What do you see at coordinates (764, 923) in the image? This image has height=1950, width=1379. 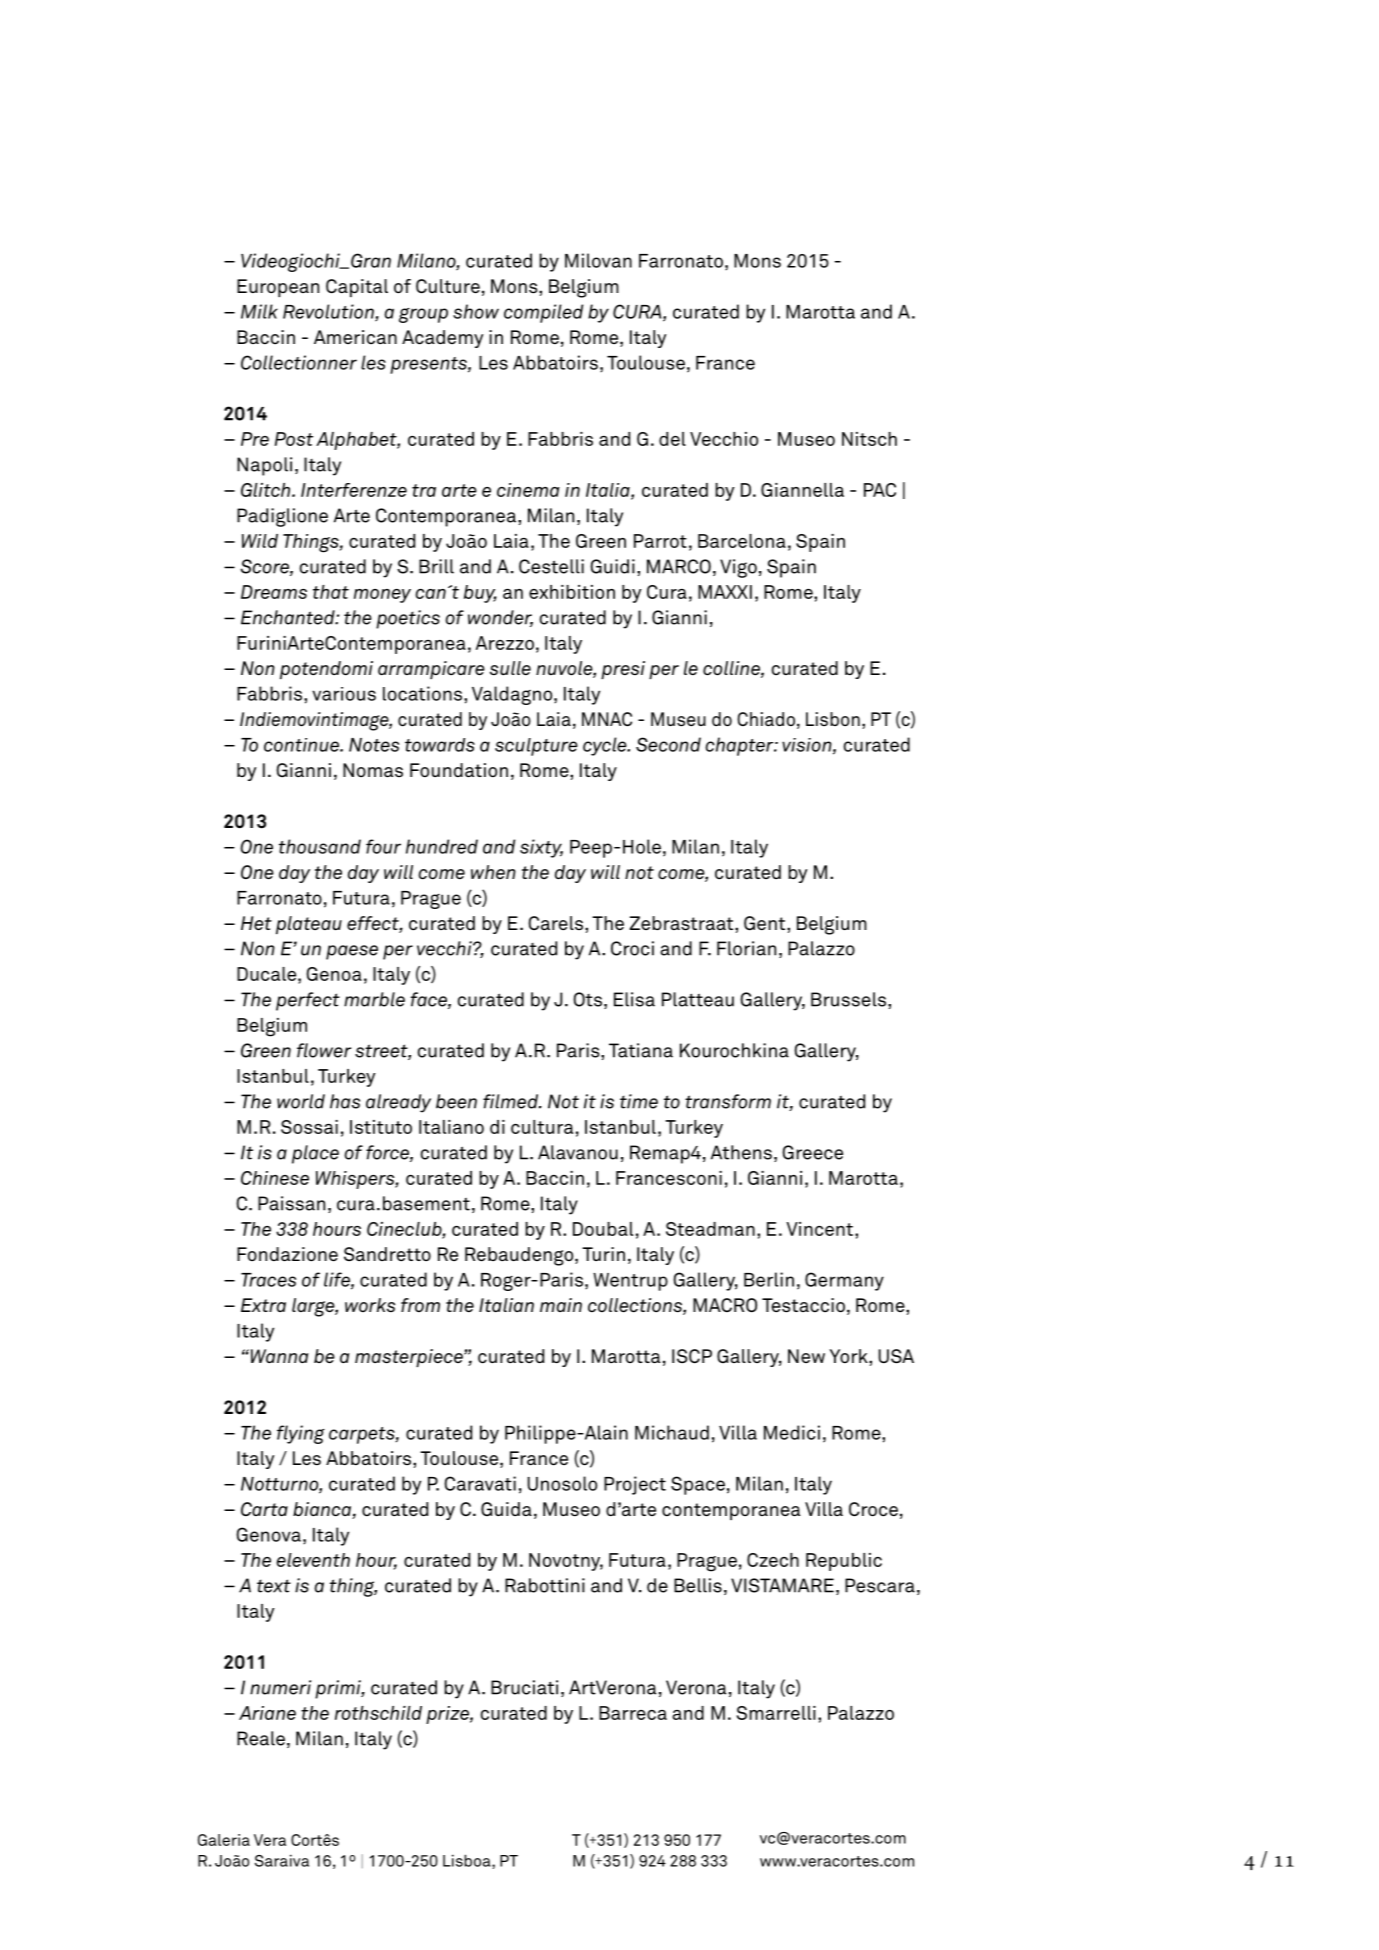 I see `Gent` at bounding box center [764, 923].
